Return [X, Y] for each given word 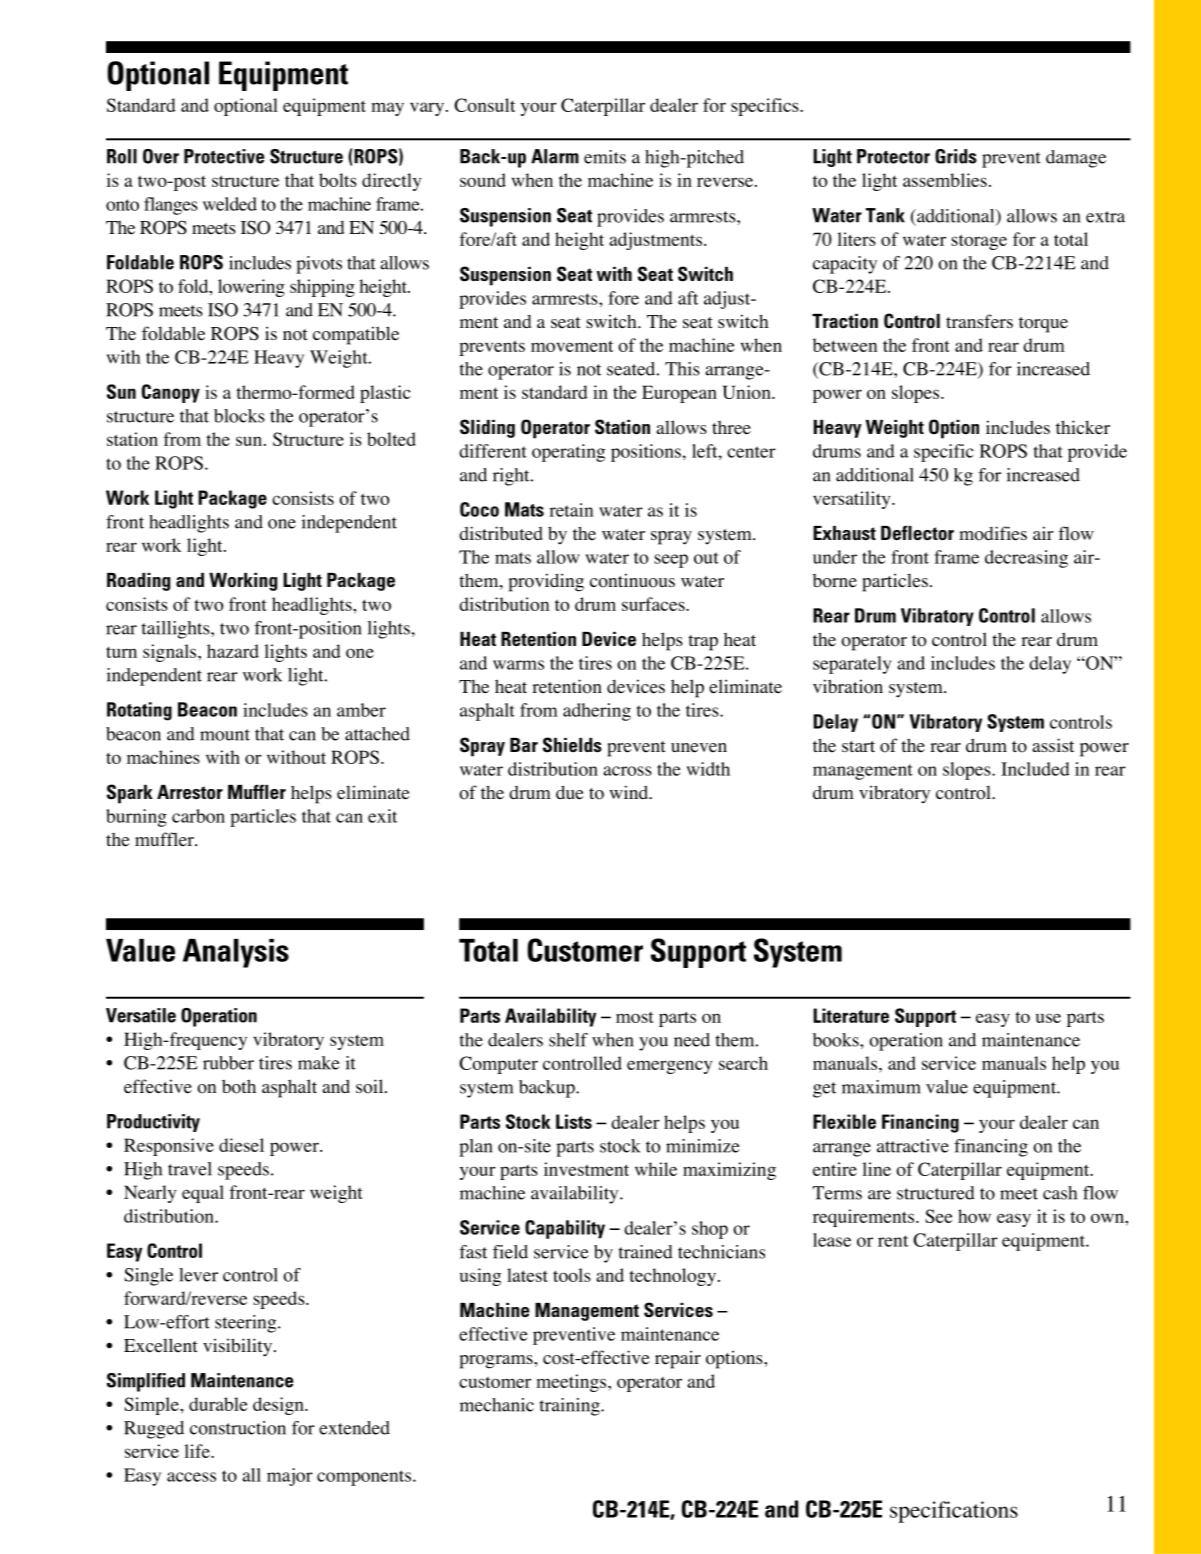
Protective [224, 156]
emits [605, 157]
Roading [138, 582]
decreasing [1026, 559]
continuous [632, 580]
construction [238, 1428]
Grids [956, 156]
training [571, 1407]
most [635, 1017]
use [1048, 1018]
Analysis [236, 953]
